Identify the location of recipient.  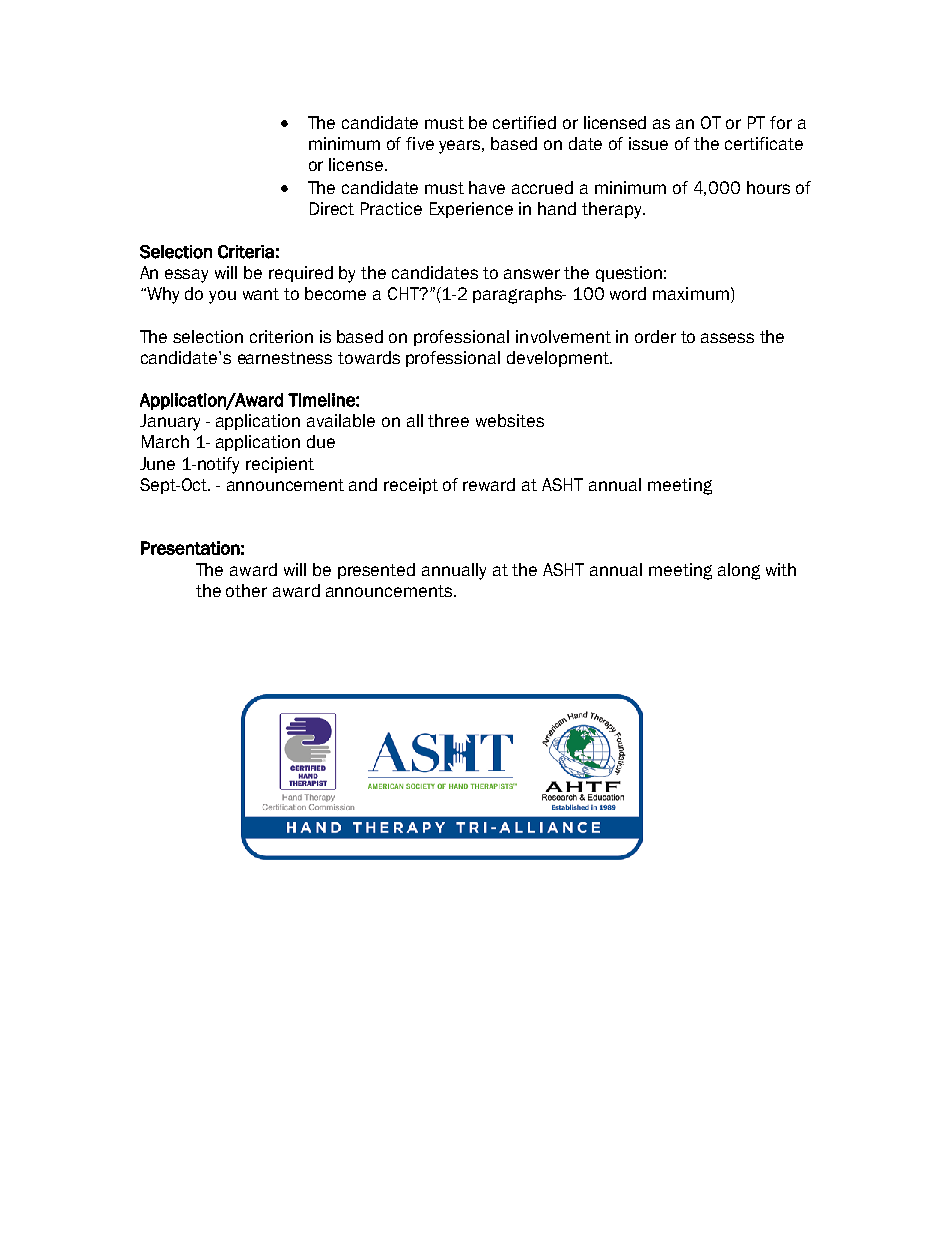
(280, 465).
